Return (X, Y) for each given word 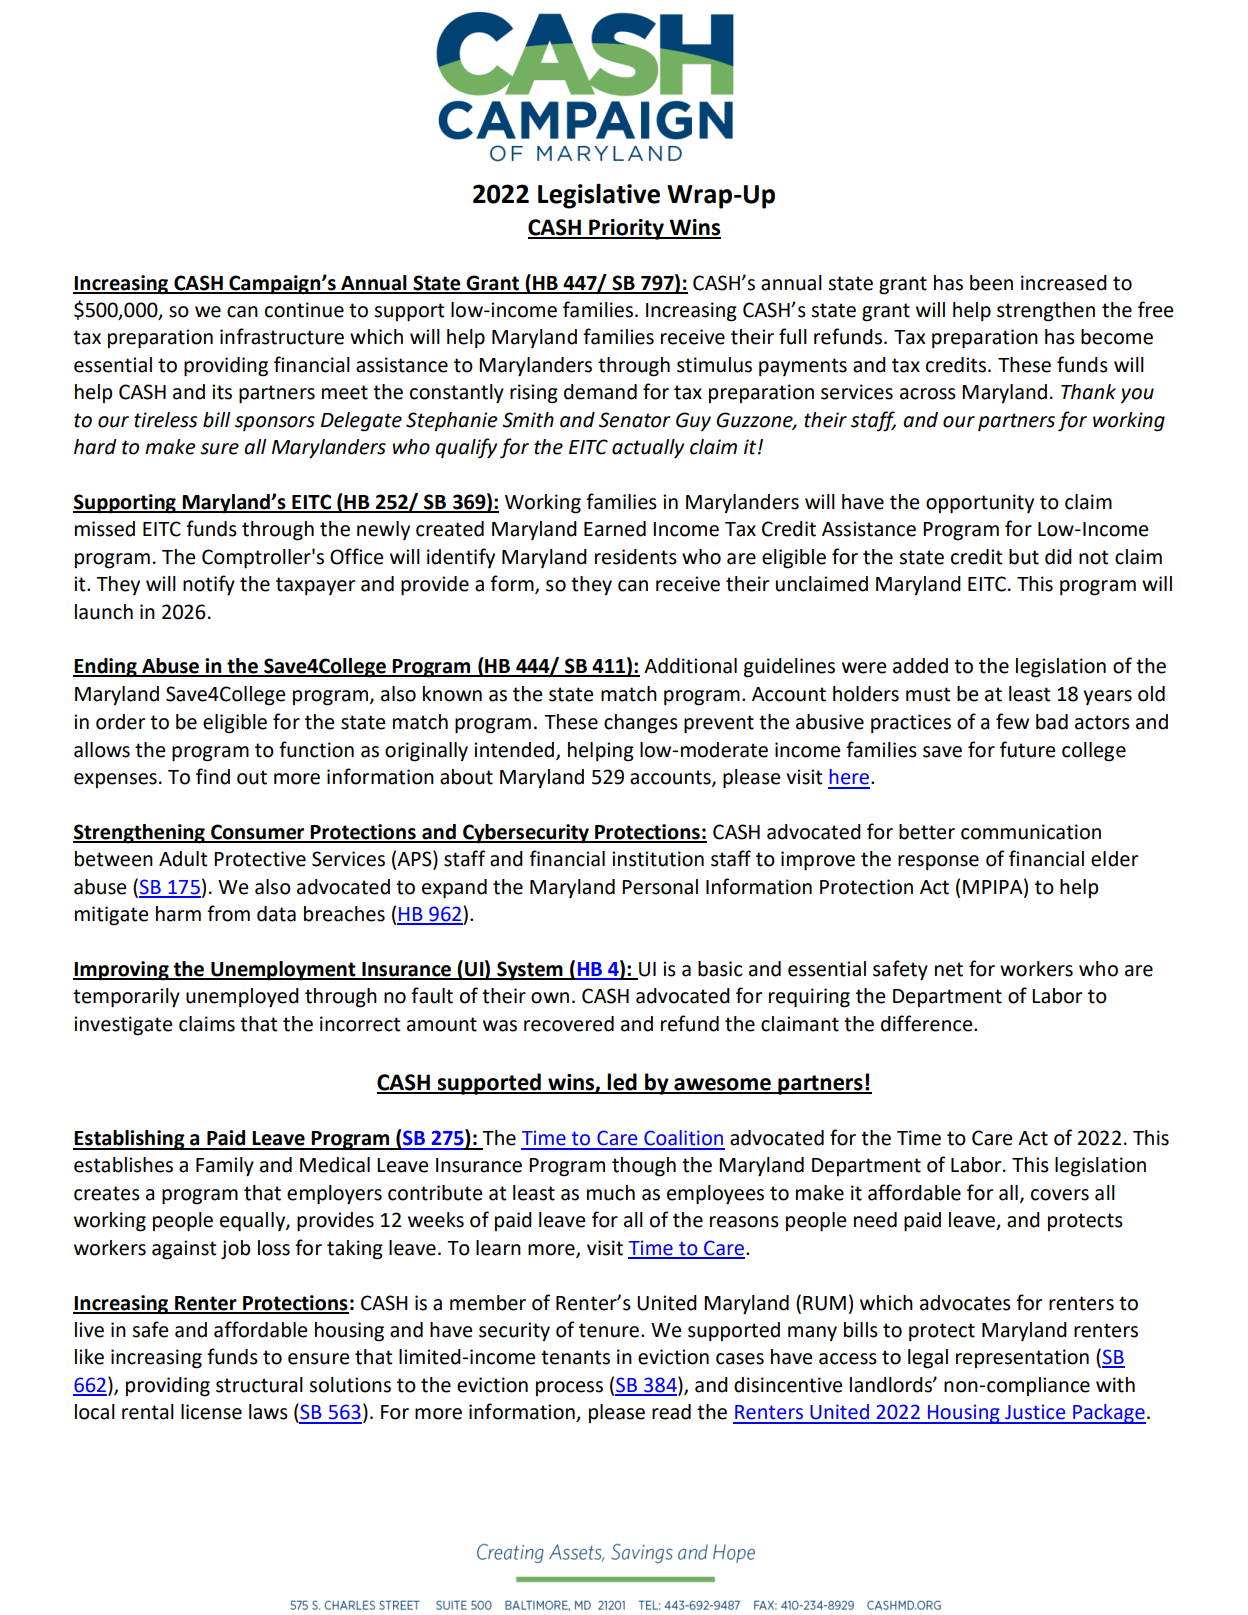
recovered (569, 1024)
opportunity (980, 504)
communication (1031, 832)
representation (1022, 1358)
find (213, 776)
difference (928, 1023)
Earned (615, 529)
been (991, 283)
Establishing (130, 1140)
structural (259, 1385)
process (569, 1388)
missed (105, 529)
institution (658, 859)
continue (304, 310)
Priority (626, 229)
